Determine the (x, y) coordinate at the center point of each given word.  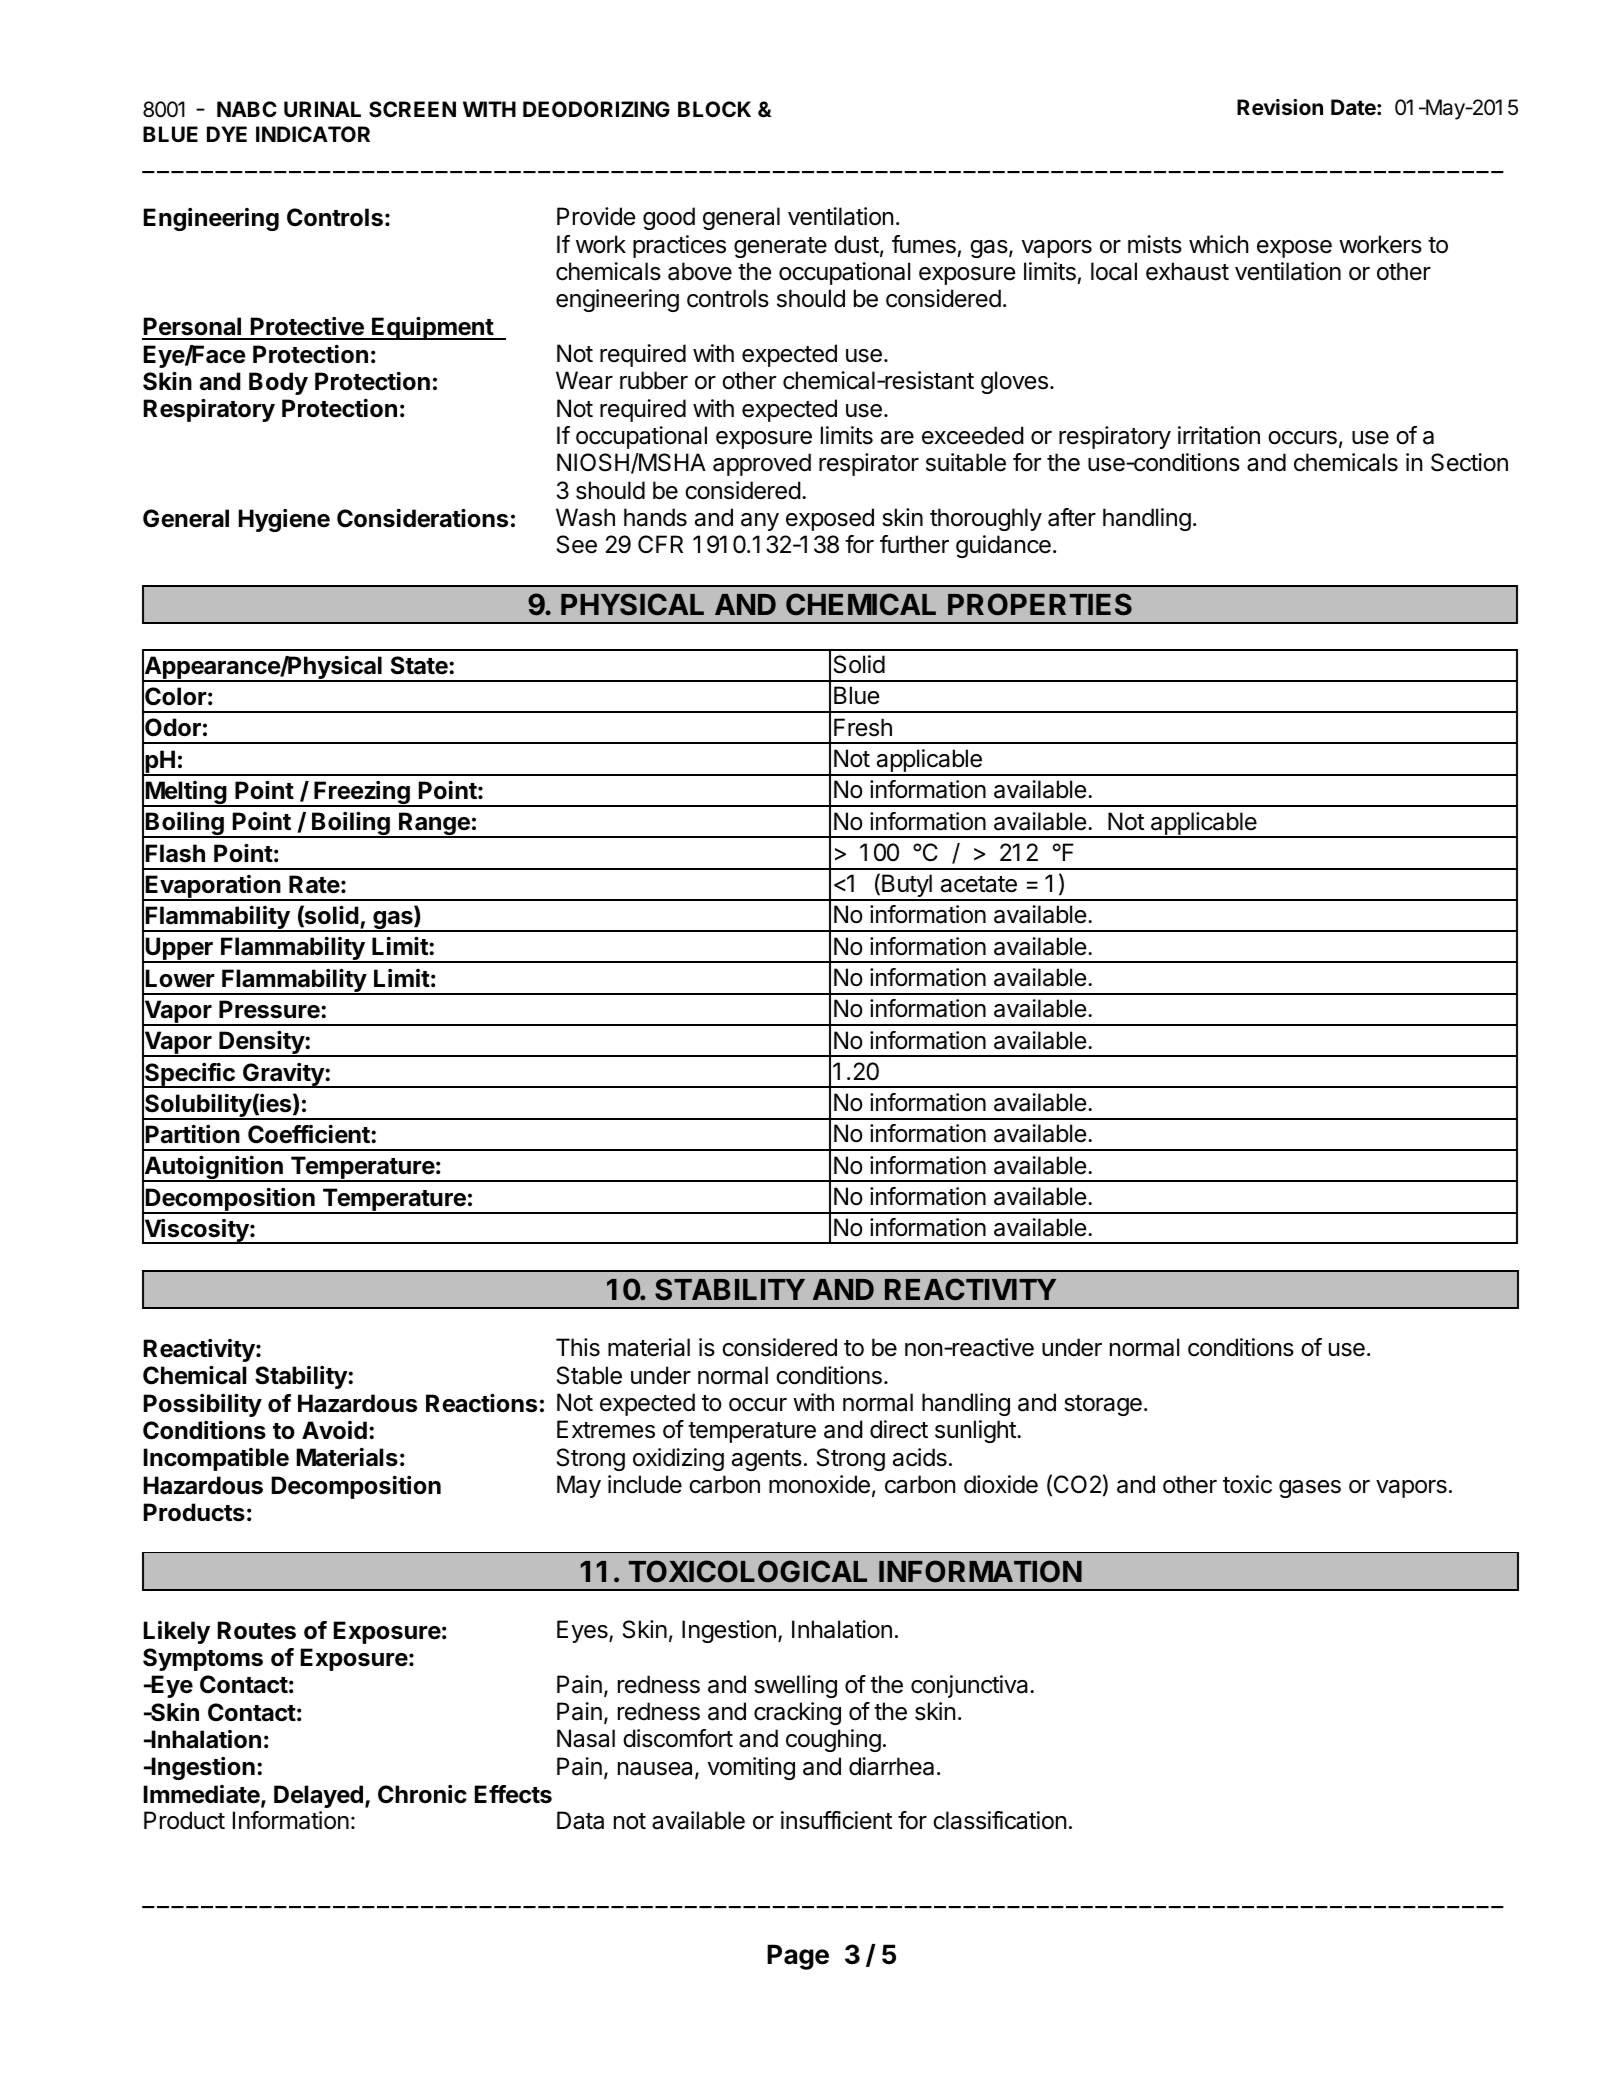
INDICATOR (313, 134)
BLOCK (714, 109)
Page (798, 1957)
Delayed (318, 1796)
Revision (1280, 107)
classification (999, 1820)
